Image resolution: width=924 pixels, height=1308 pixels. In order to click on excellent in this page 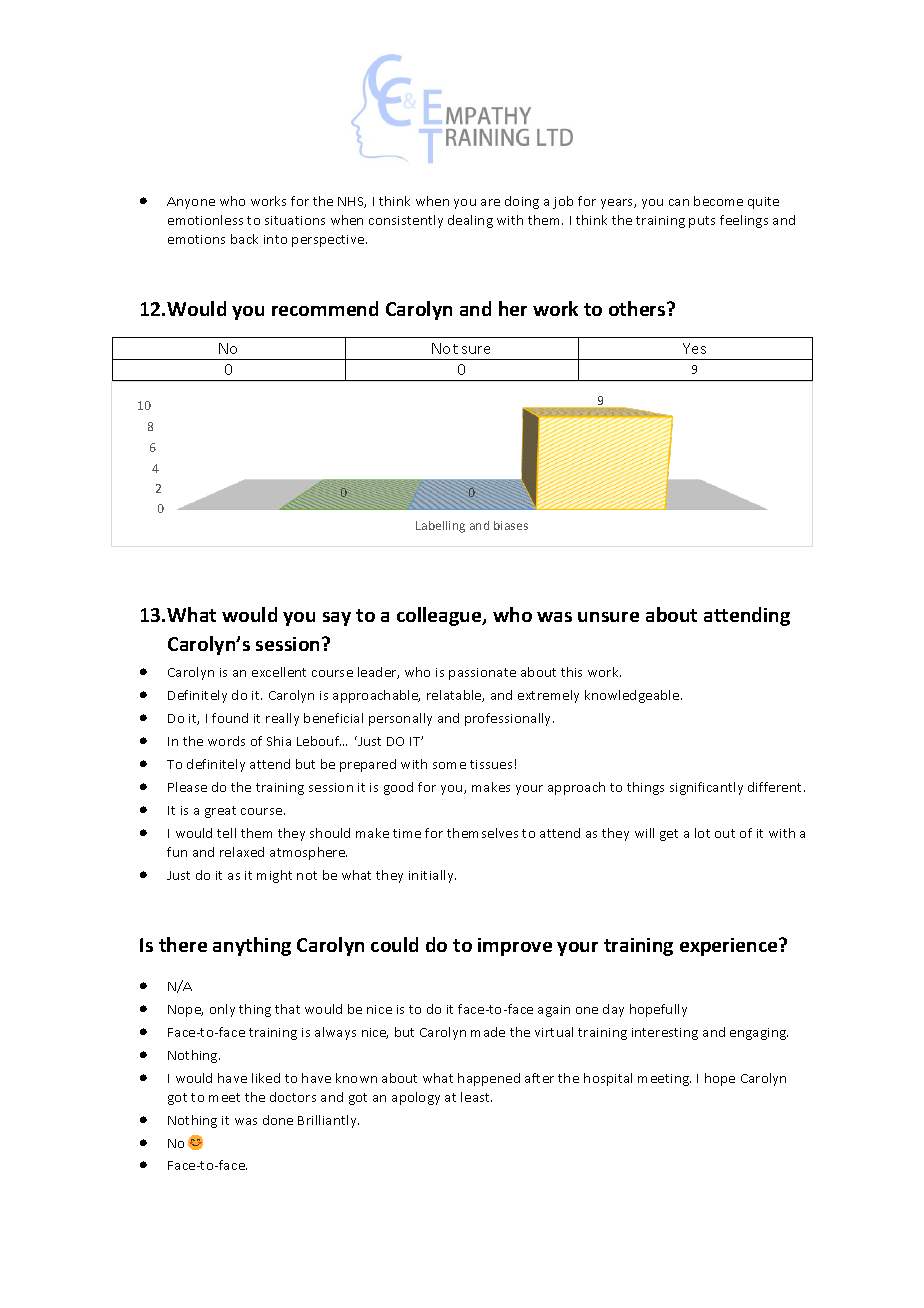, I will do `click(279, 672)`.
